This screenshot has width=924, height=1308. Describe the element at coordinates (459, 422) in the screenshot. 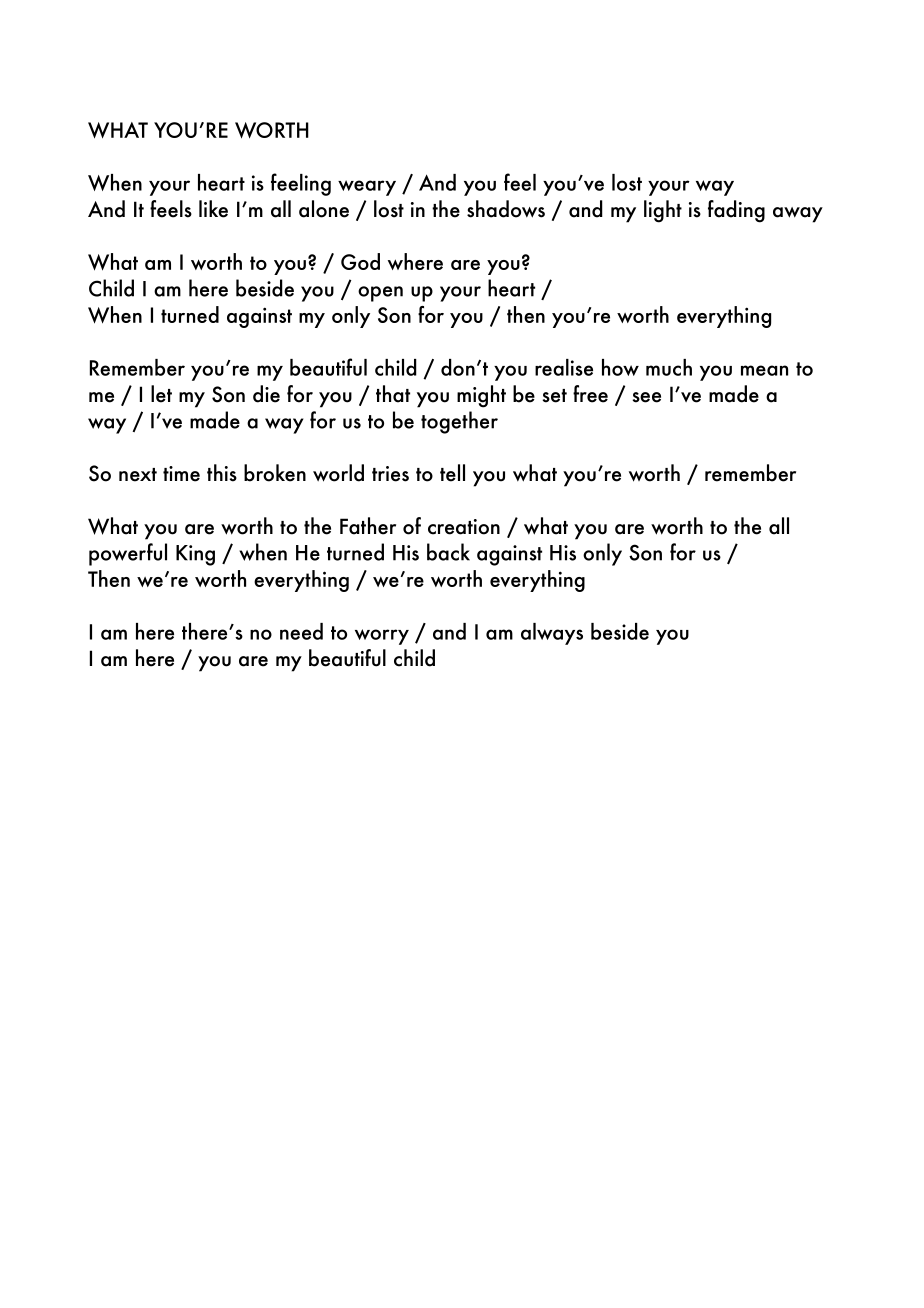

I see `together` at that location.
